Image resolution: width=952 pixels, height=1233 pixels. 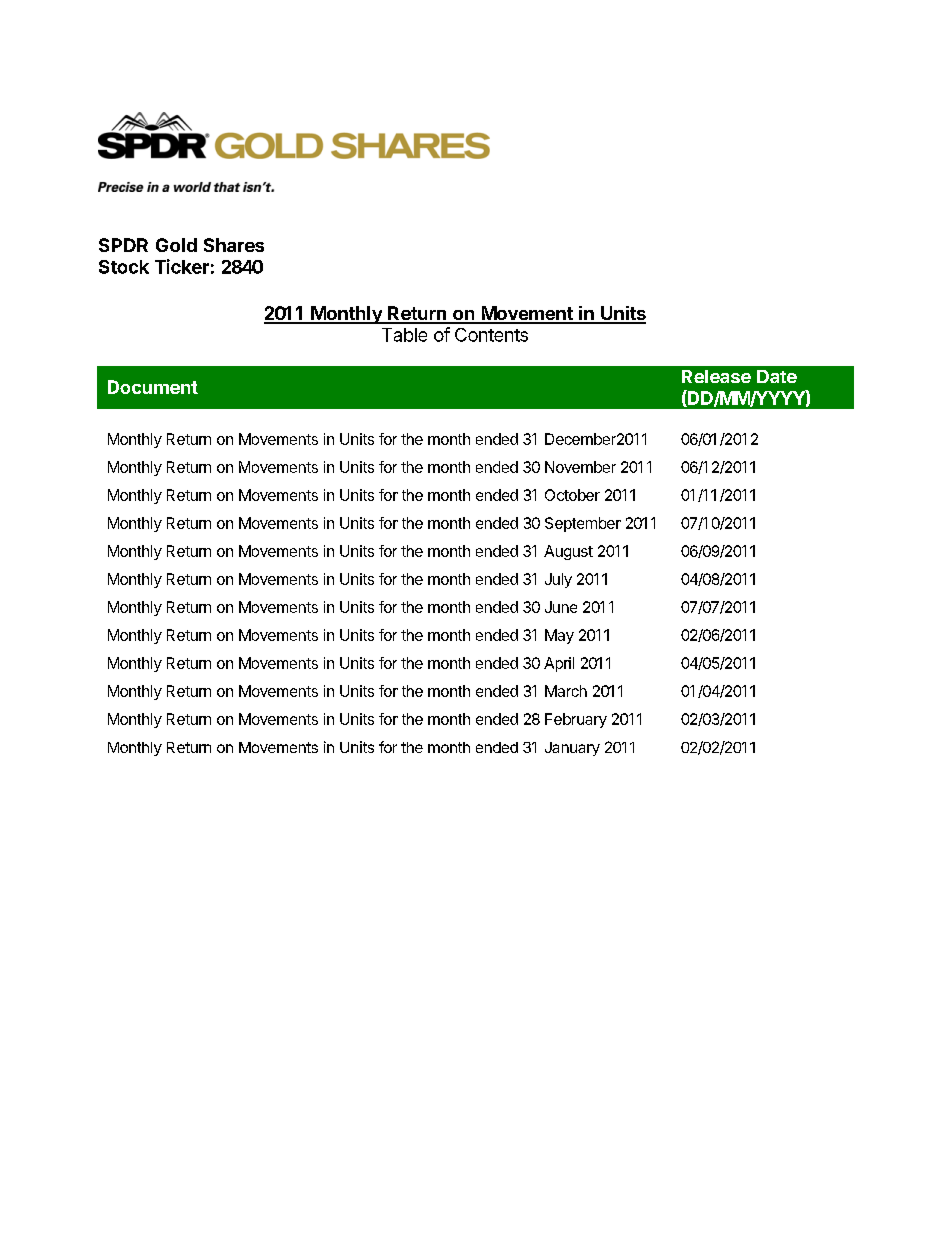 What do you see at coordinates (576, 720) in the screenshot?
I see `February` at bounding box center [576, 720].
